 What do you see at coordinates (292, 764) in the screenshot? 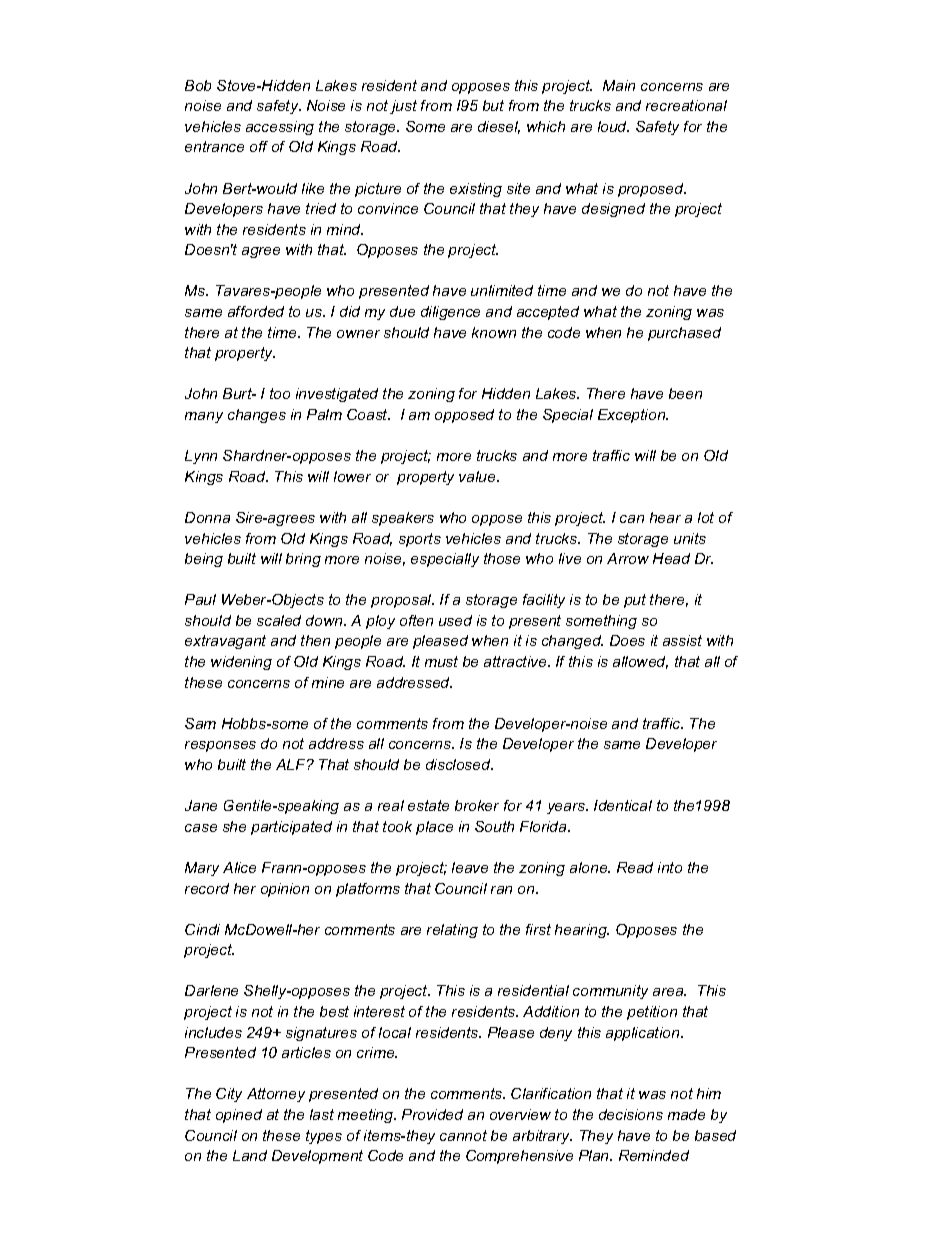
I see `ALF` at bounding box center [292, 764].
